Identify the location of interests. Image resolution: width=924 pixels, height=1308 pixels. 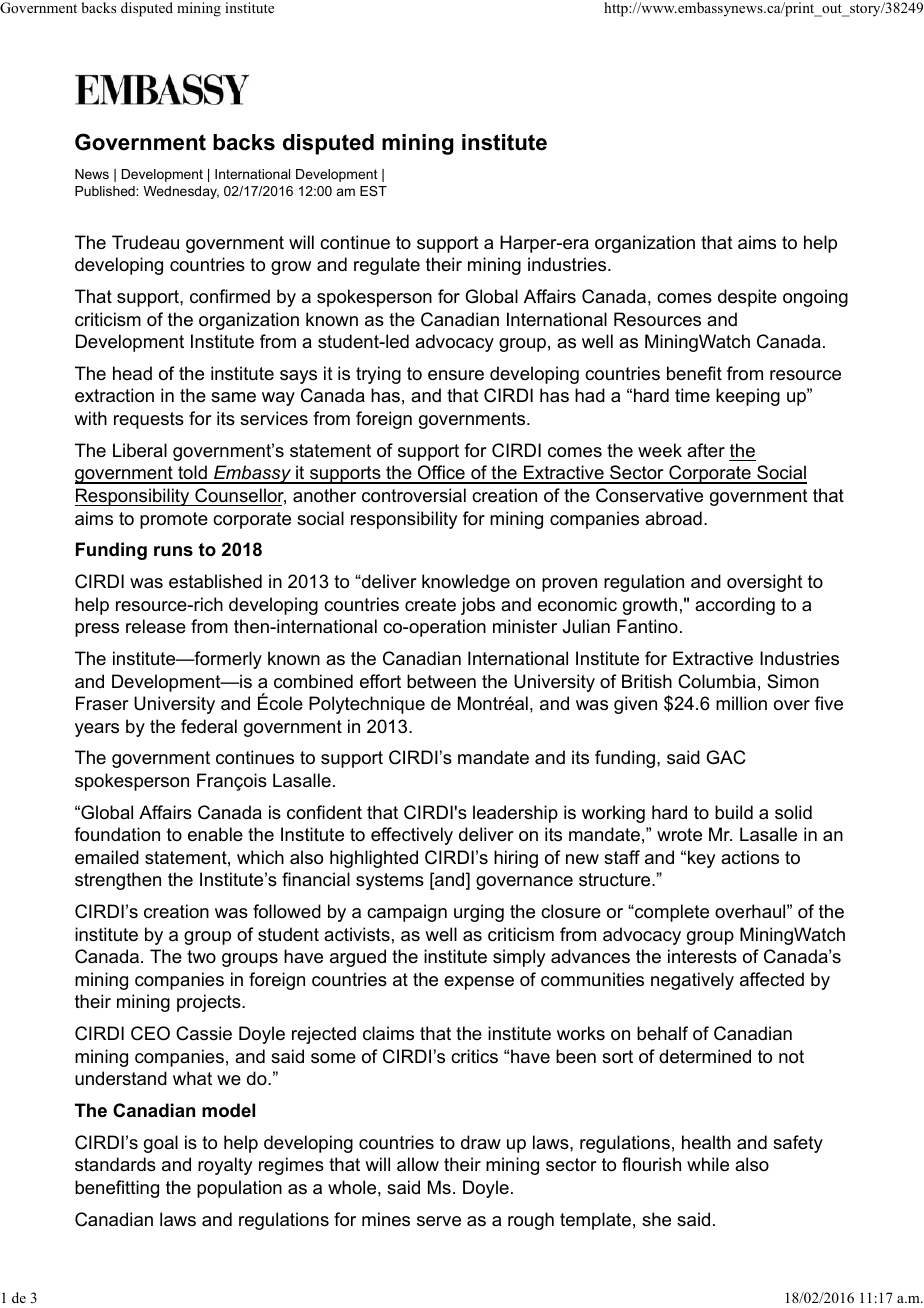
(702, 956).
